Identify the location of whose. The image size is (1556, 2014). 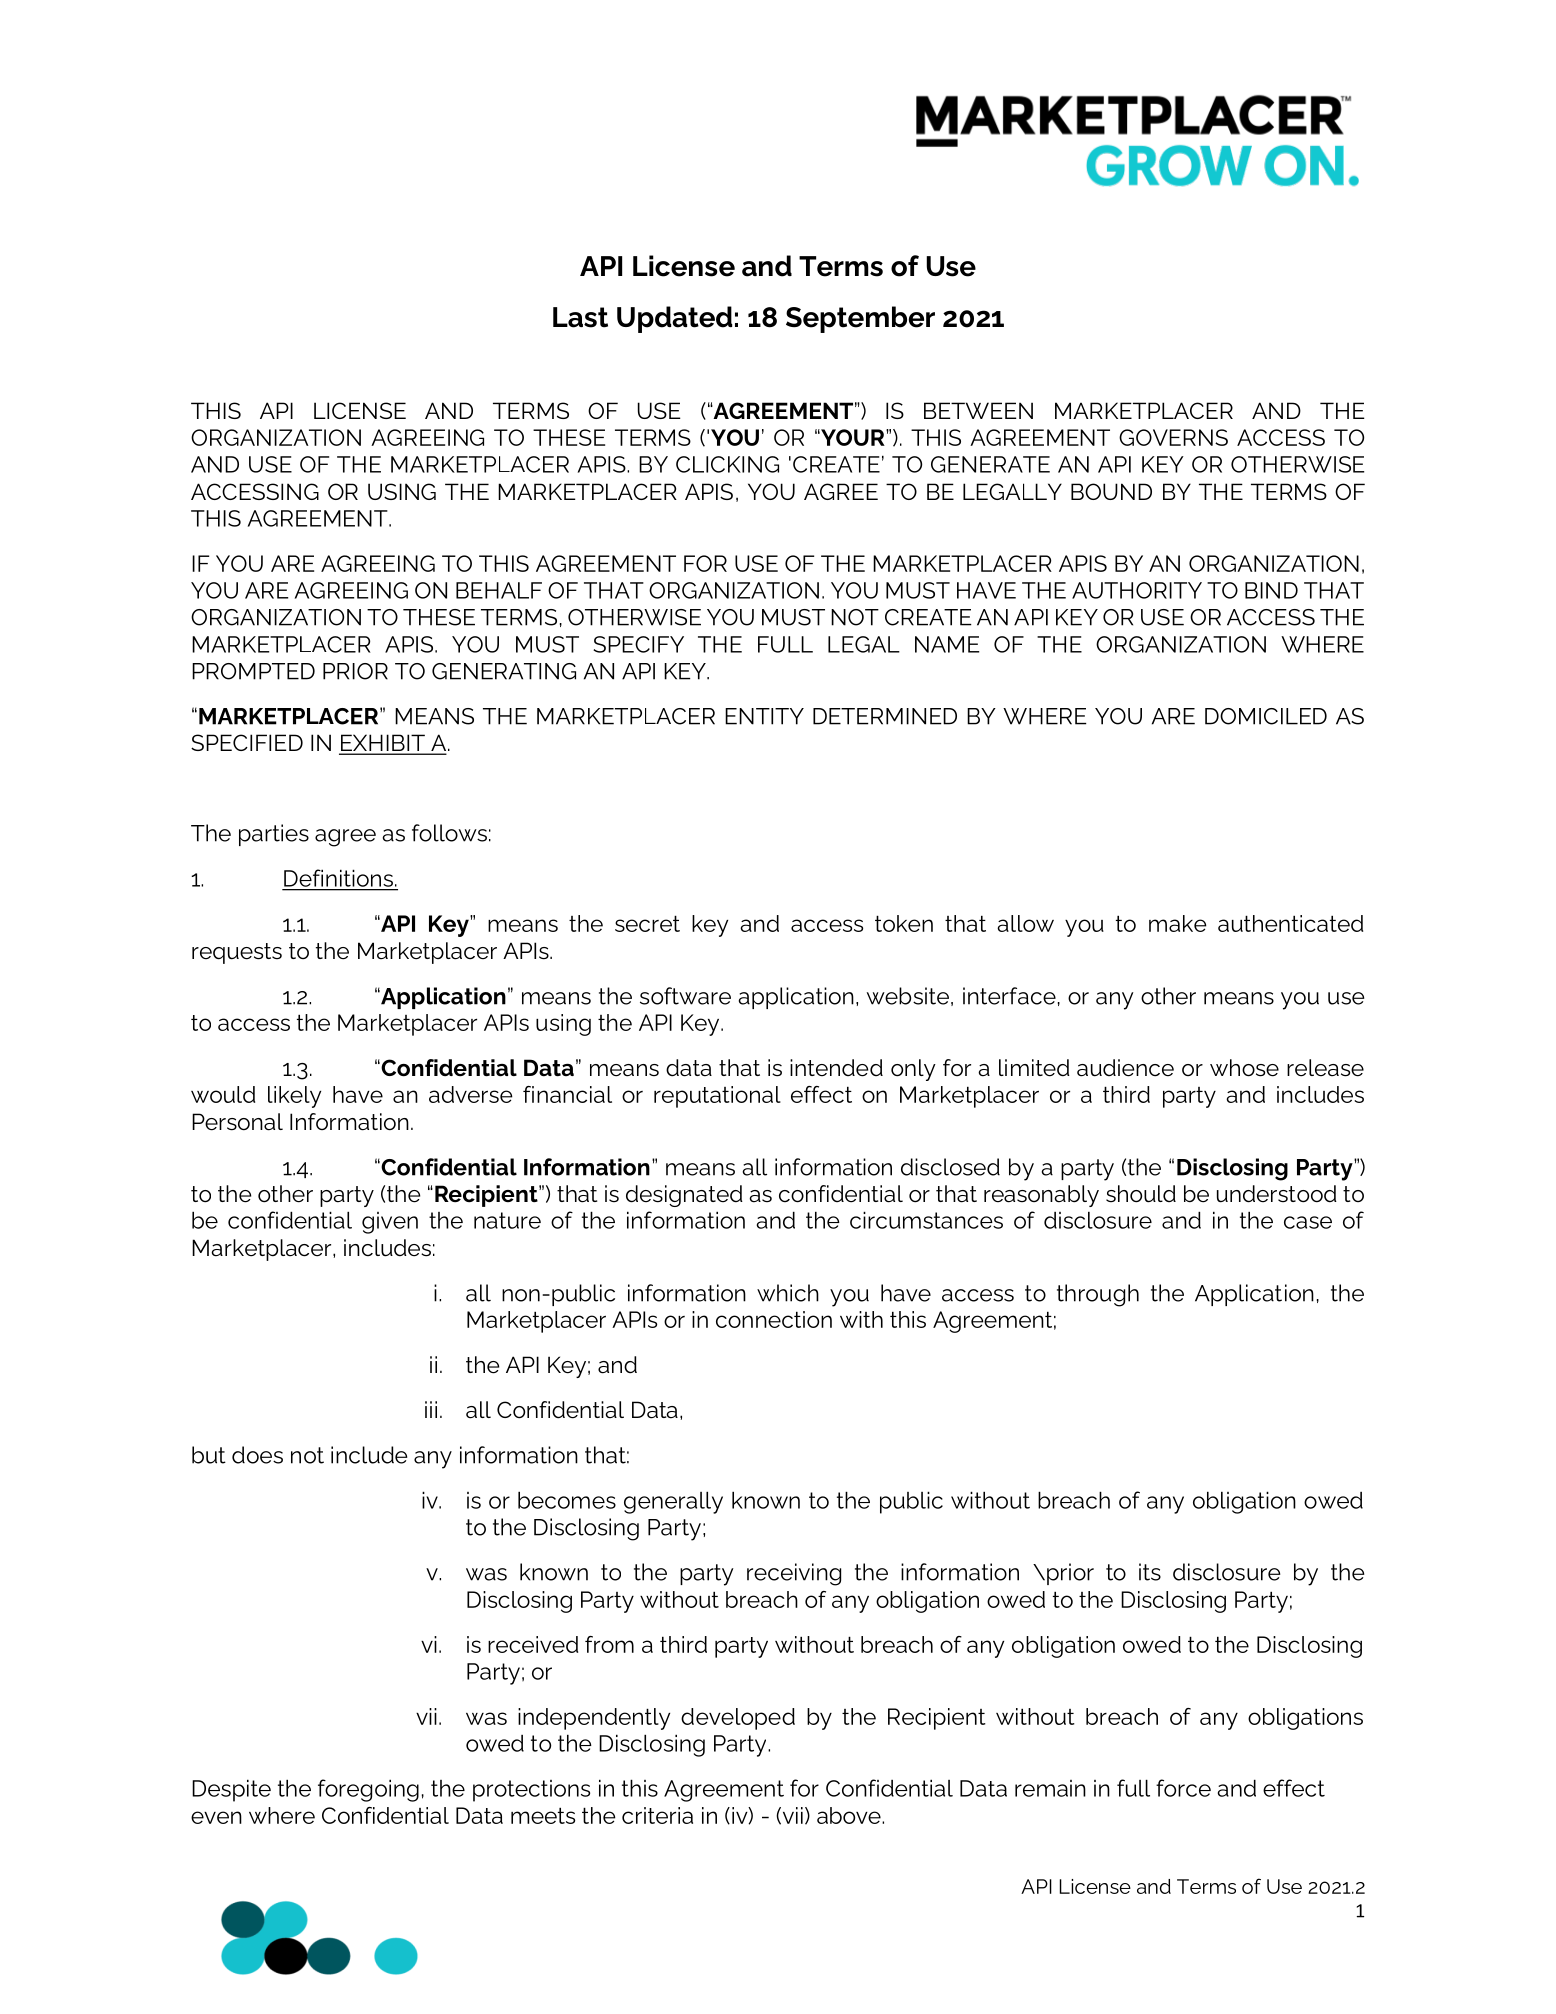
(1244, 1068).
